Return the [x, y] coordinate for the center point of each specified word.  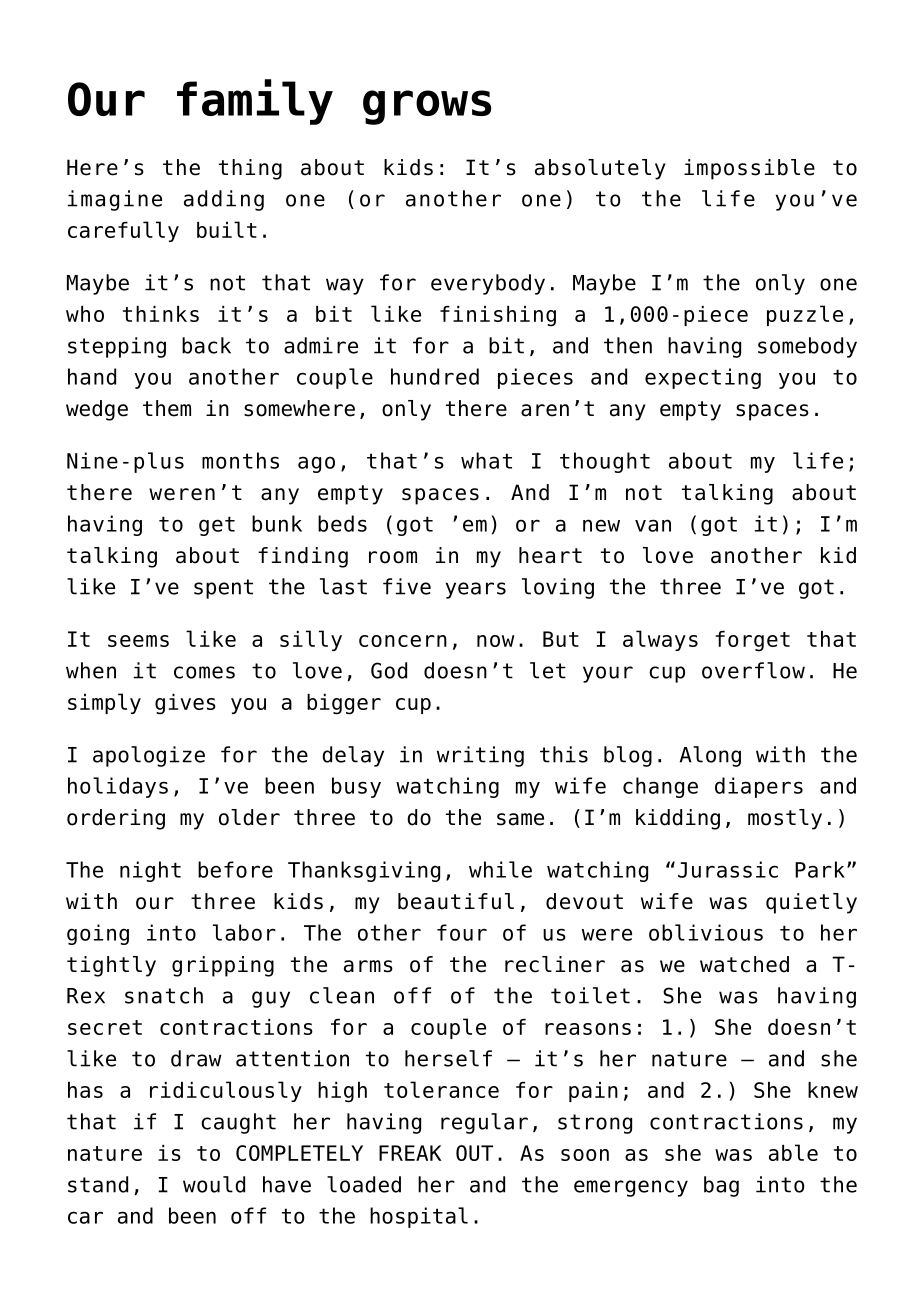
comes [204, 672]
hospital [419, 1217]
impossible [749, 169]
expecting [703, 378]
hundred [435, 376]
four [462, 932]
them [167, 408]
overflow [753, 670]
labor [244, 932]
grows [427, 107]
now [496, 641]
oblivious [706, 932]
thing [250, 169]
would [214, 1184]
